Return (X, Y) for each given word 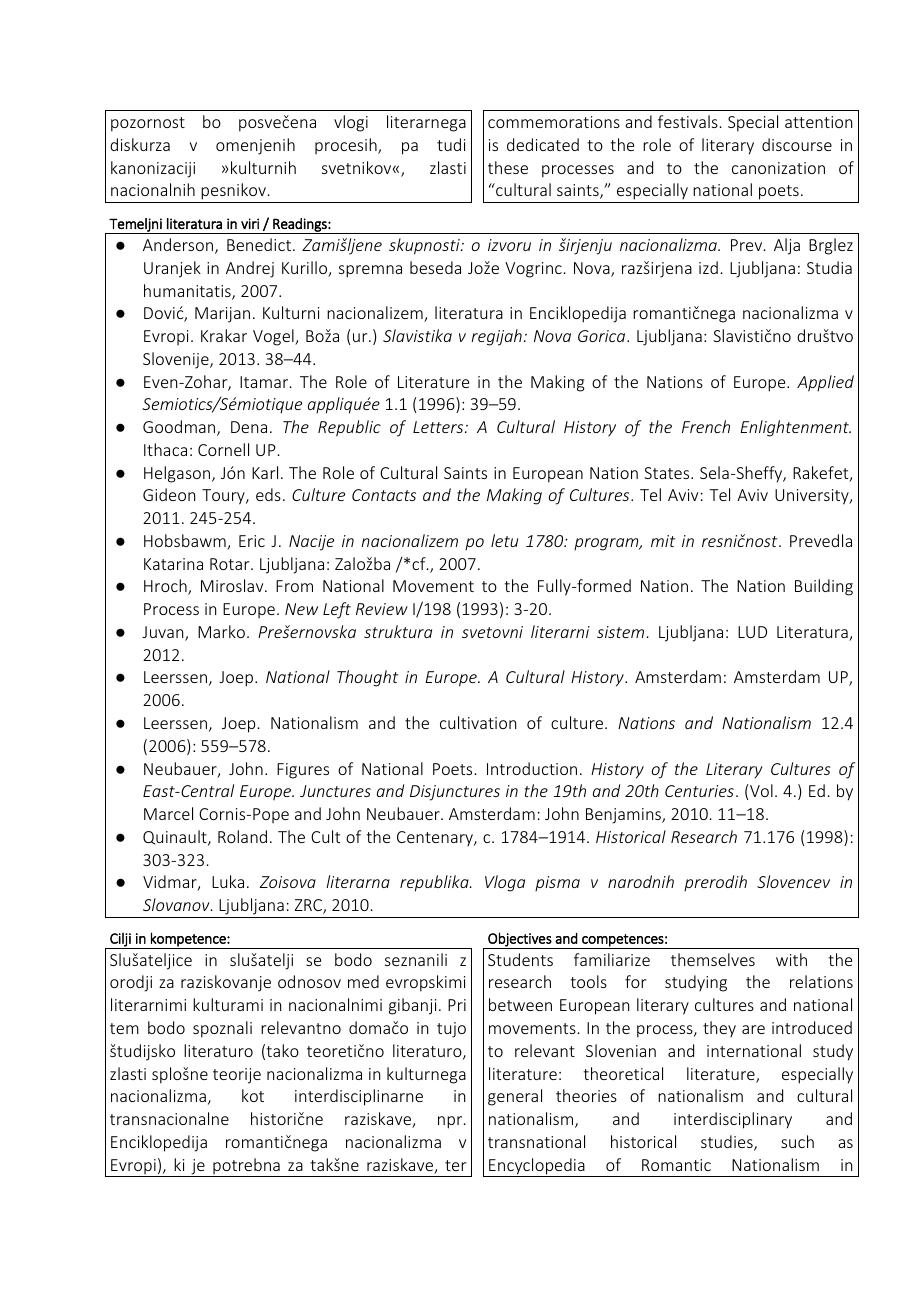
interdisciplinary (733, 1120)
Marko (221, 631)
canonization (778, 168)
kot (253, 1095)
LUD (752, 632)
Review (382, 609)
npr (451, 1122)
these (508, 167)
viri (250, 223)
